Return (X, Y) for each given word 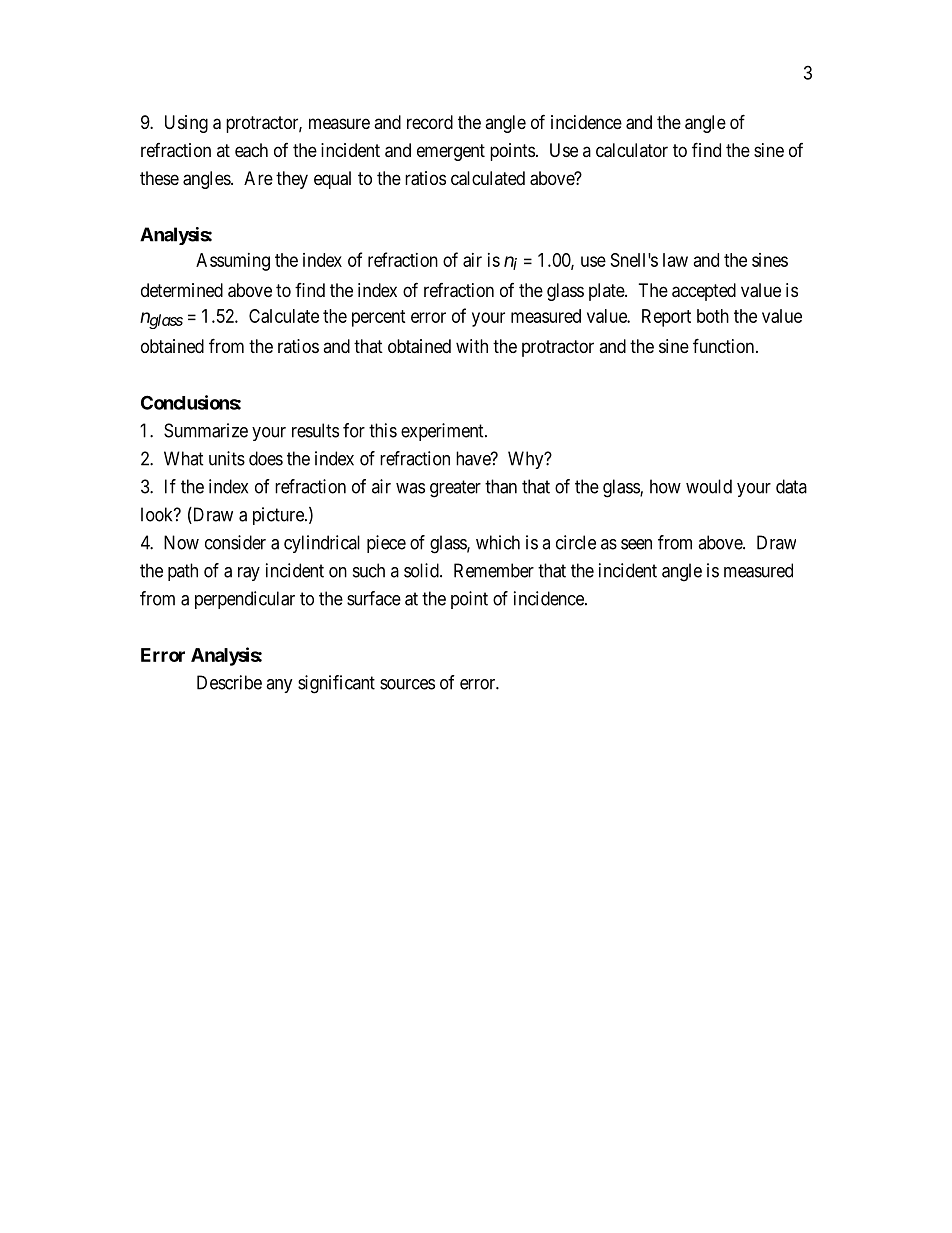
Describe (229, 682)
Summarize (206, 430)
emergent (451, 152)
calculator (632, 150)
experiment (443, 432)
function (725, 345)
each (251, 150)
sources (407, 684)
